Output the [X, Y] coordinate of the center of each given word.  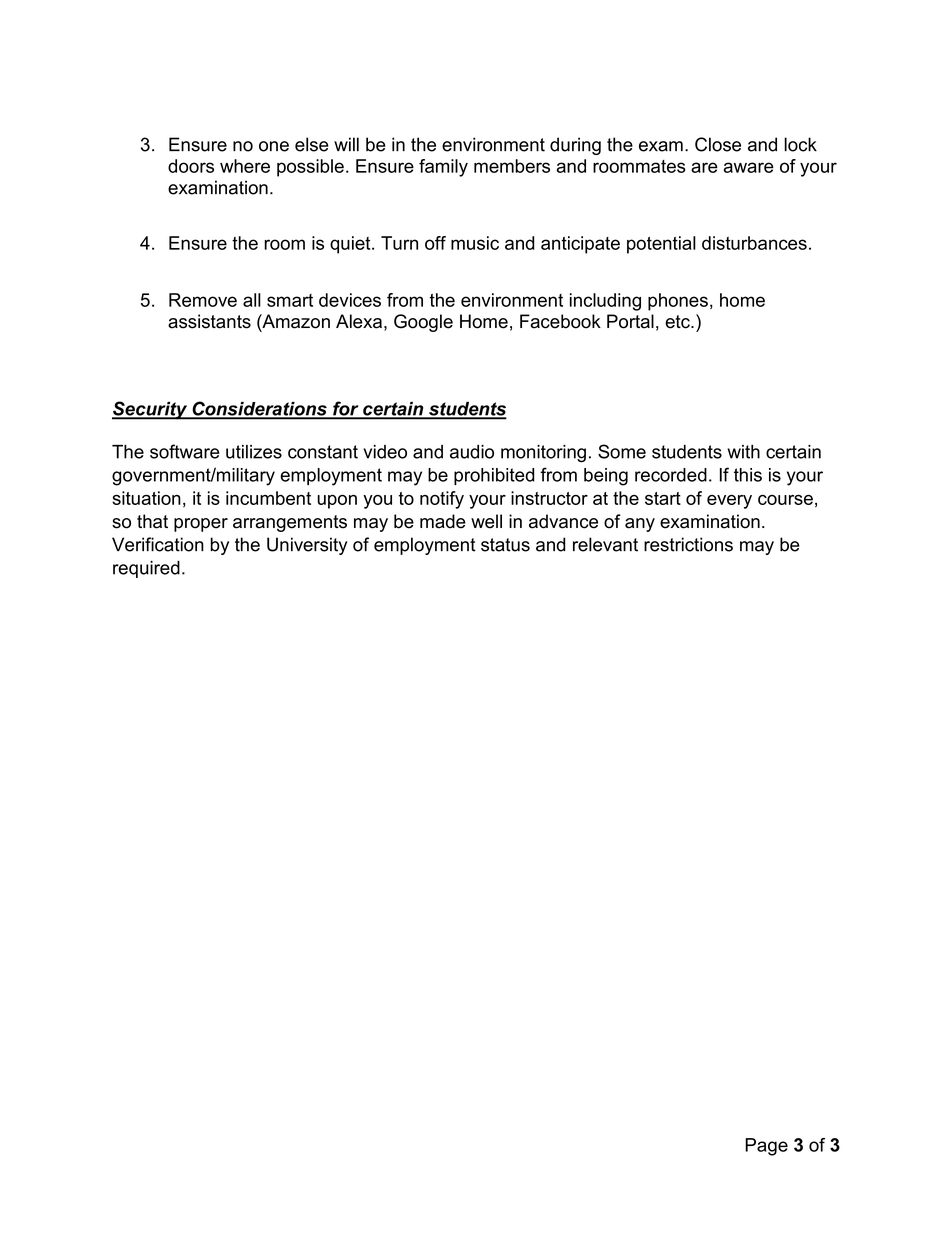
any [640, 525]
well [486, 521]
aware [749, 167]
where [245, 166]
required [146, 569]
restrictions [688, 544]
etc [678, 322]
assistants [209, 321]
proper [201, 525]
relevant [605, 544]
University [307, 546]
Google [423, 323]
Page [766, 1147]
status [505, 545]
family [443, 168]
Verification [158, 544]
